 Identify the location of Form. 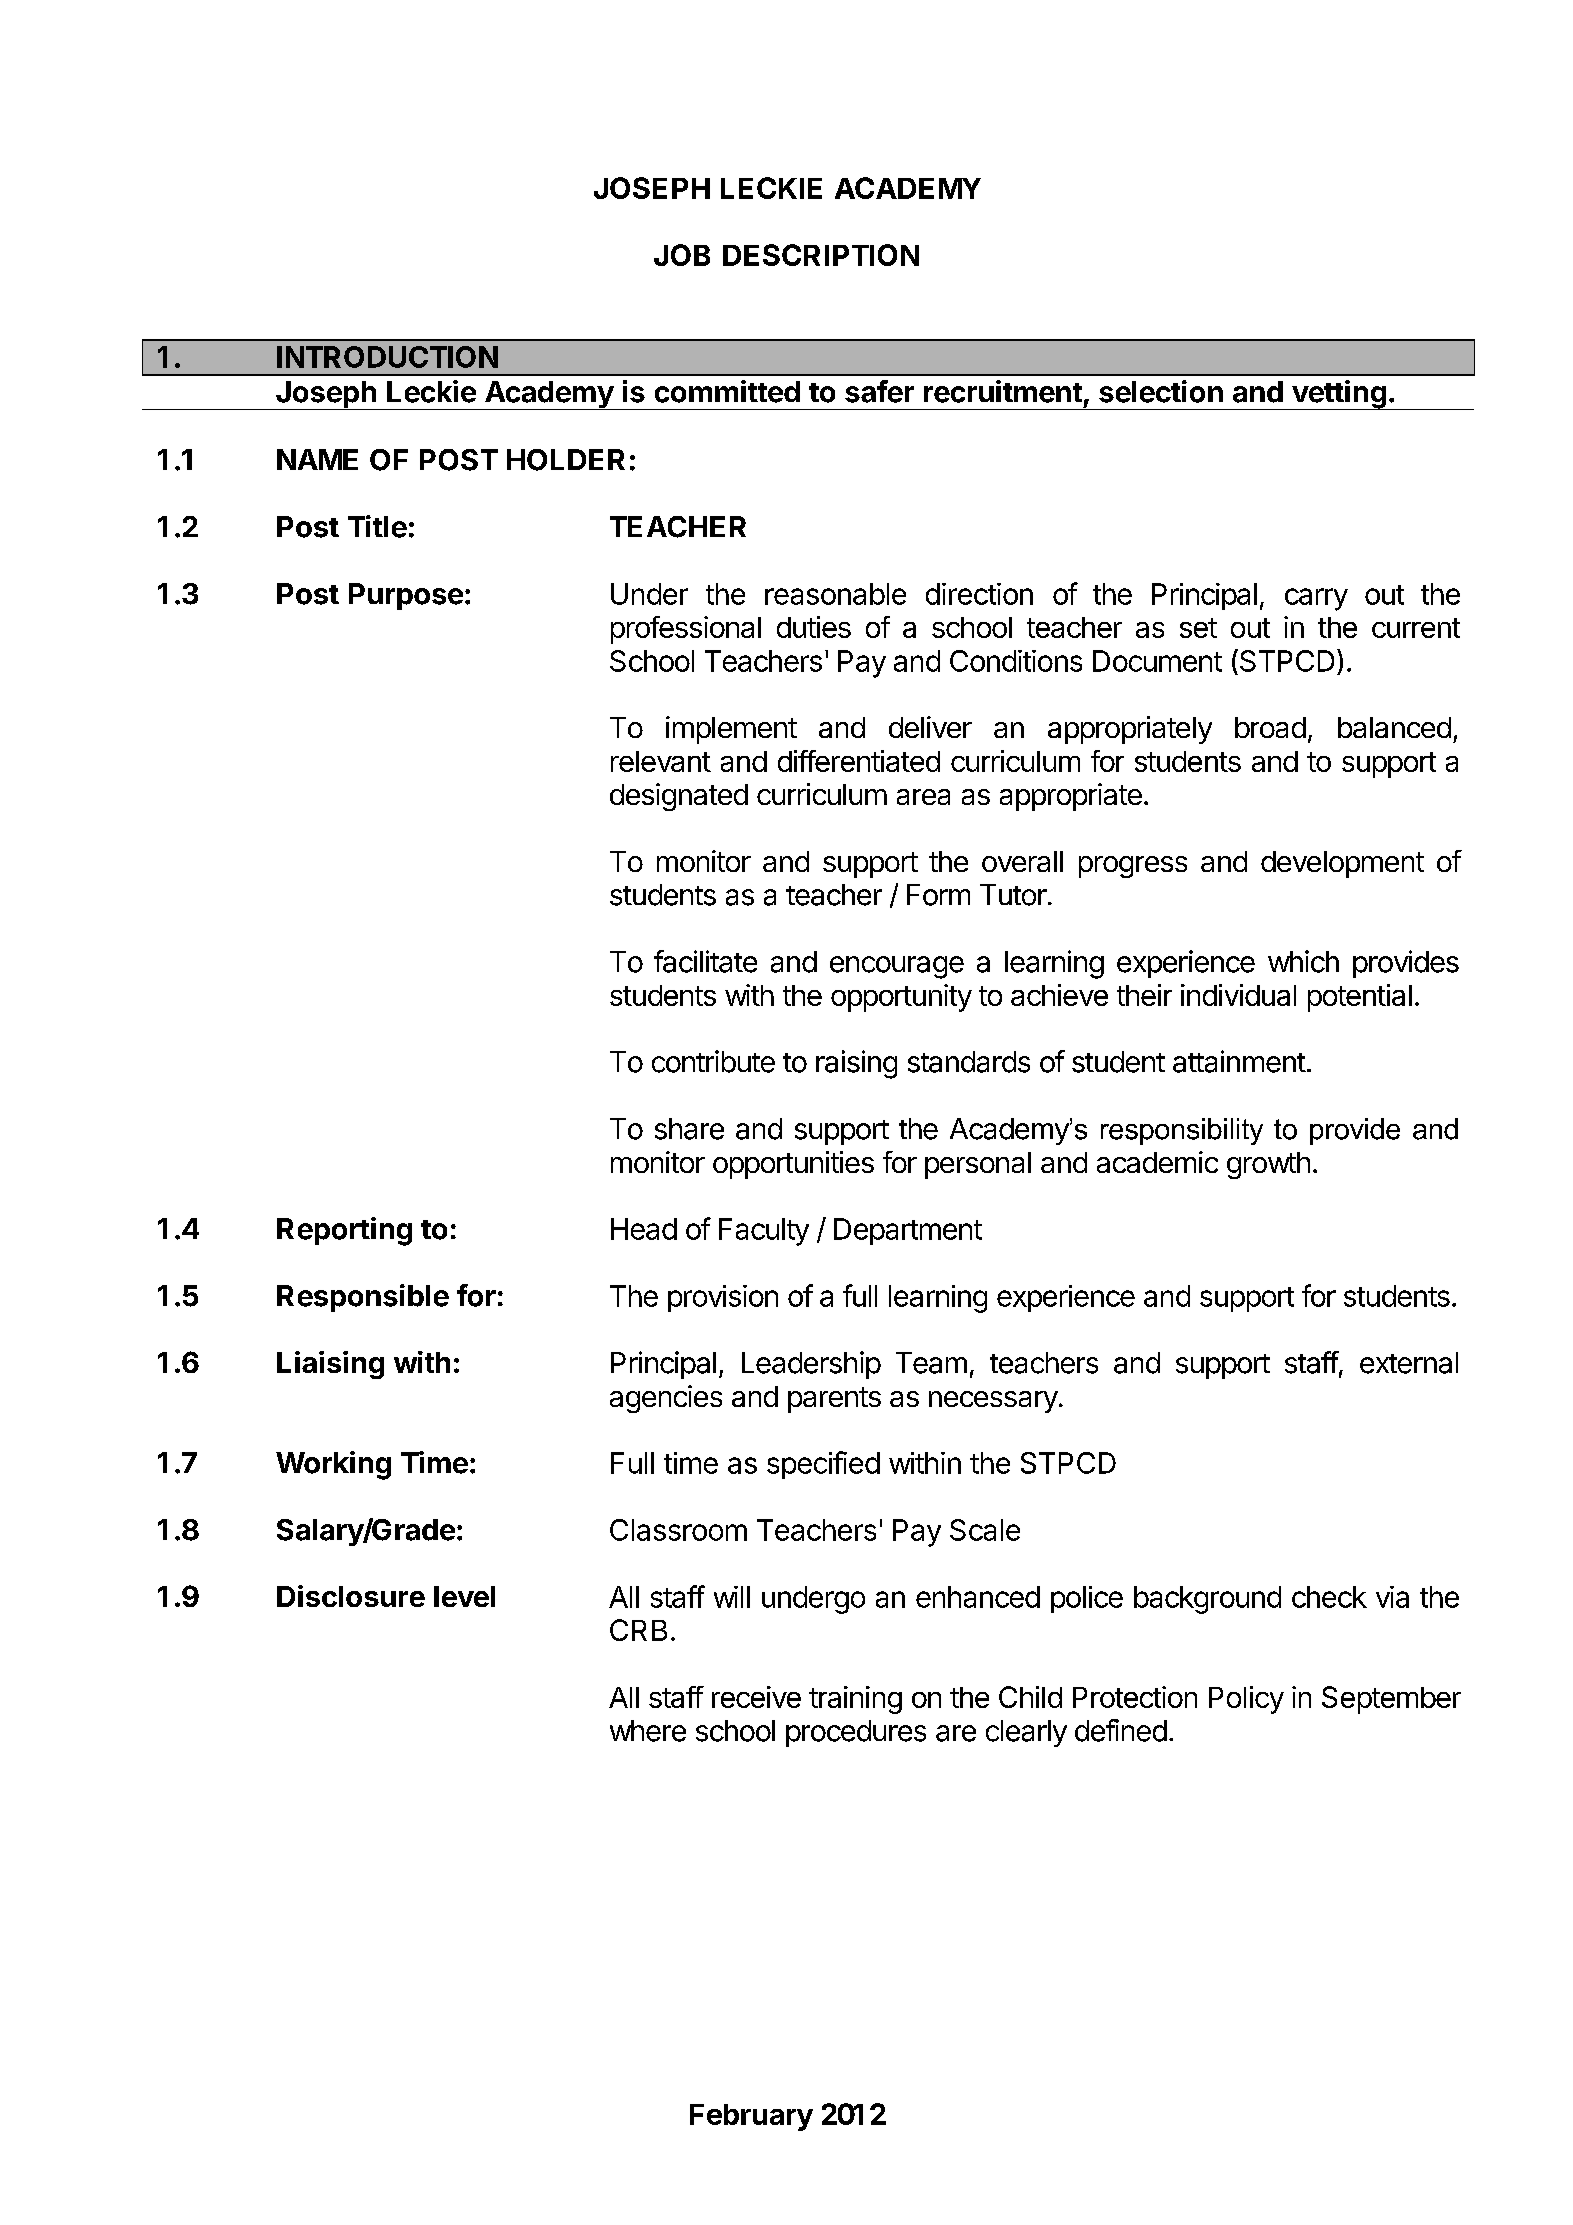
(938, 895).
